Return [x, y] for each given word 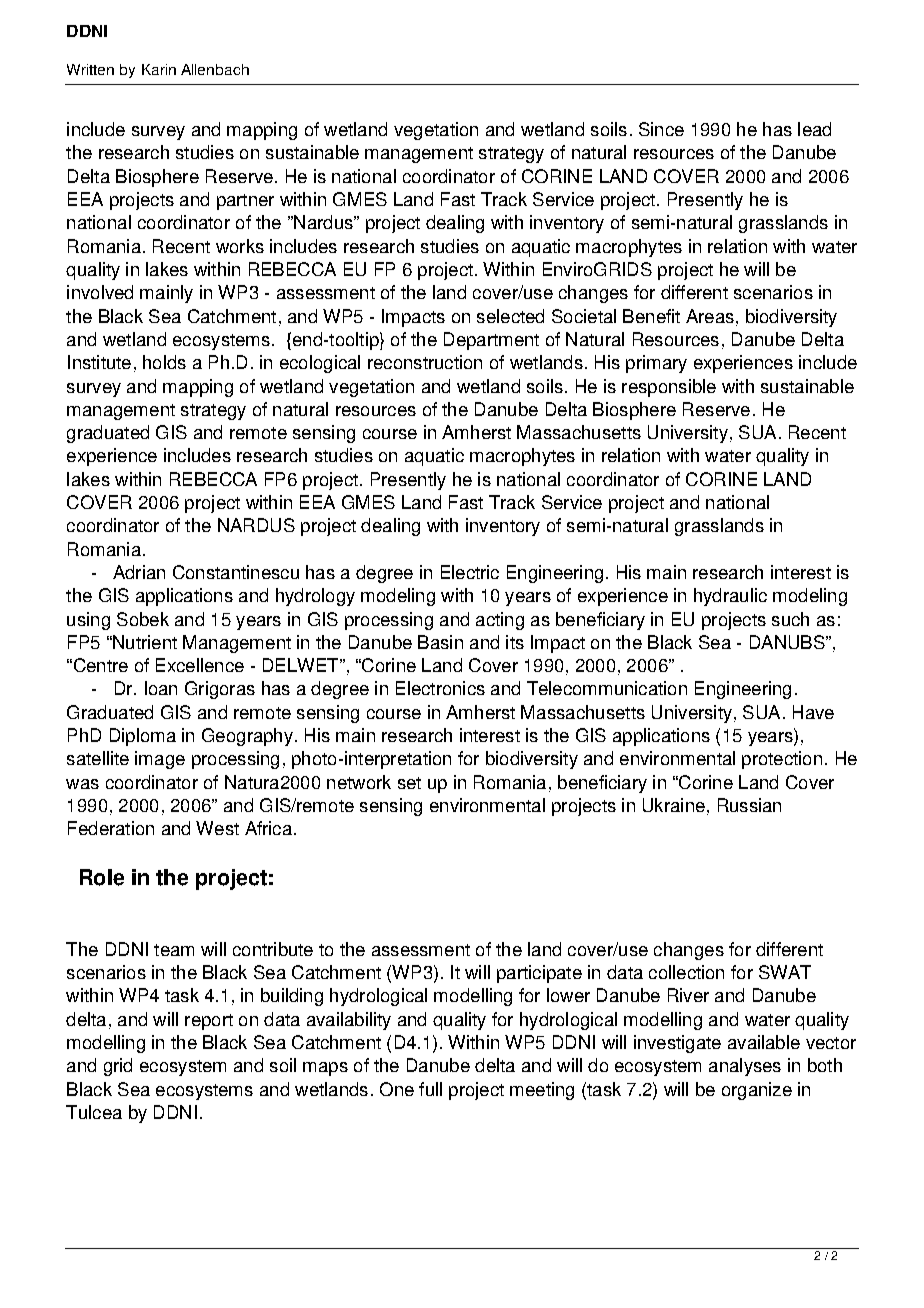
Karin [159, 69]
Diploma [143, 737]
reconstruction [425, 362]
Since [661, 129]
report [209, 1022]
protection [782, 760]
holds [164, 362]
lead [814, 129]
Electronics [440, 688]
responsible [669, 388]
